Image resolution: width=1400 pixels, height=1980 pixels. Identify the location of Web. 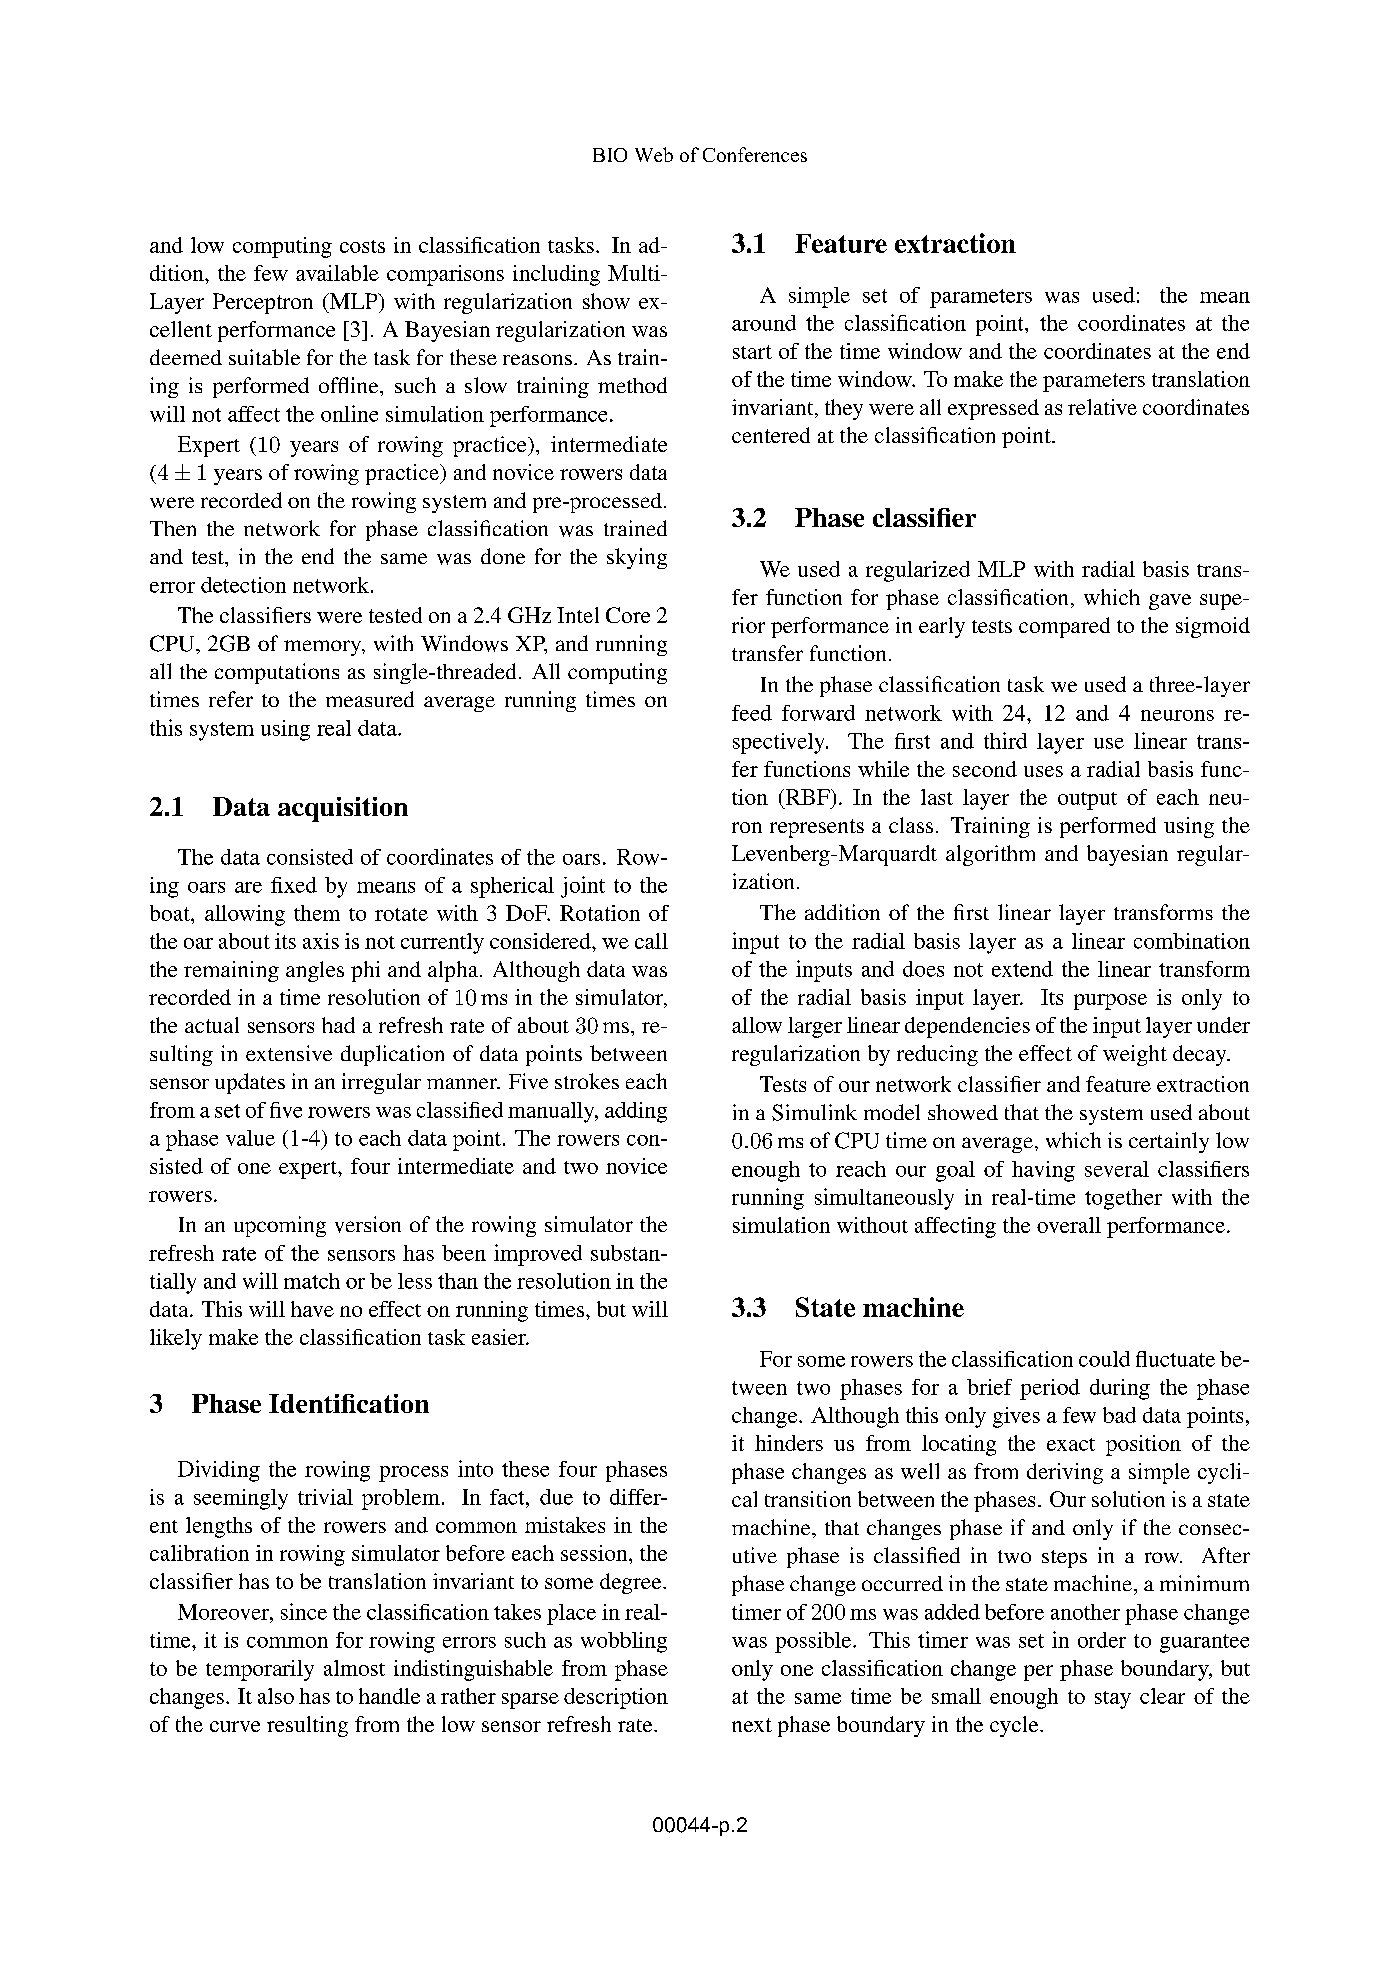
(654, 154).
